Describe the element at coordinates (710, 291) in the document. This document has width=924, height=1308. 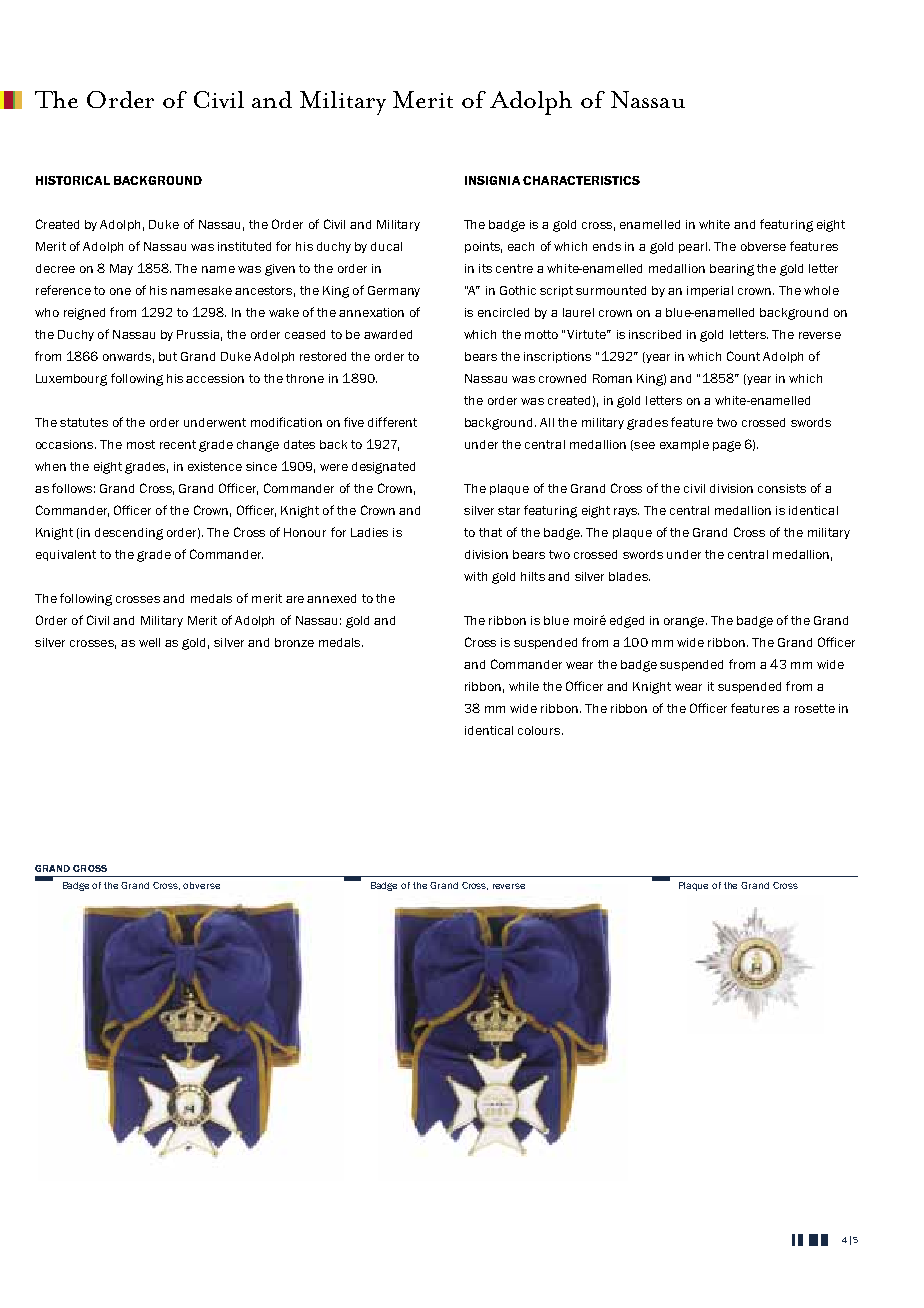
I see `imperial` at that location.
